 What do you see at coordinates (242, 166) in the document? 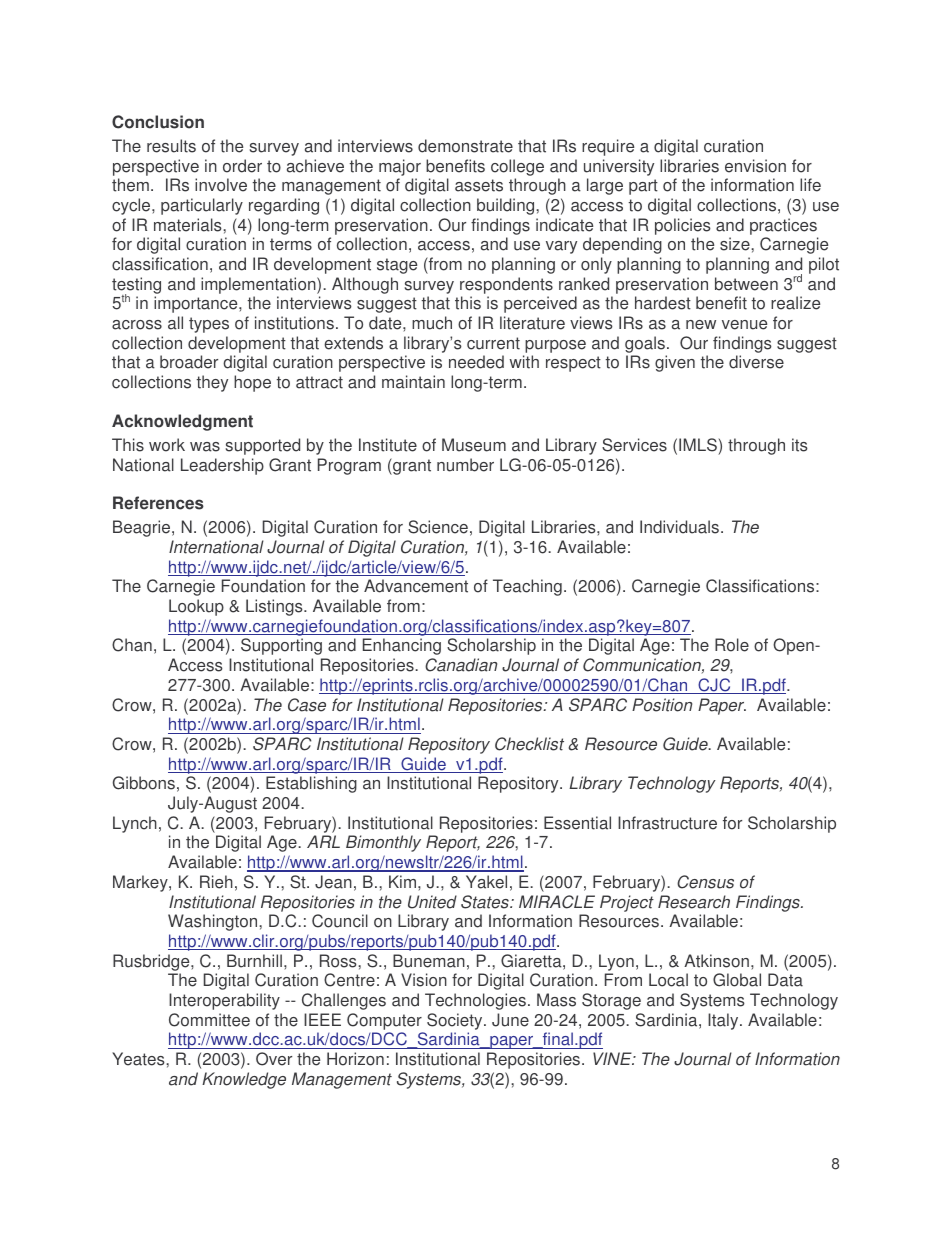
I see `order` at bounding box center [242, 166].
